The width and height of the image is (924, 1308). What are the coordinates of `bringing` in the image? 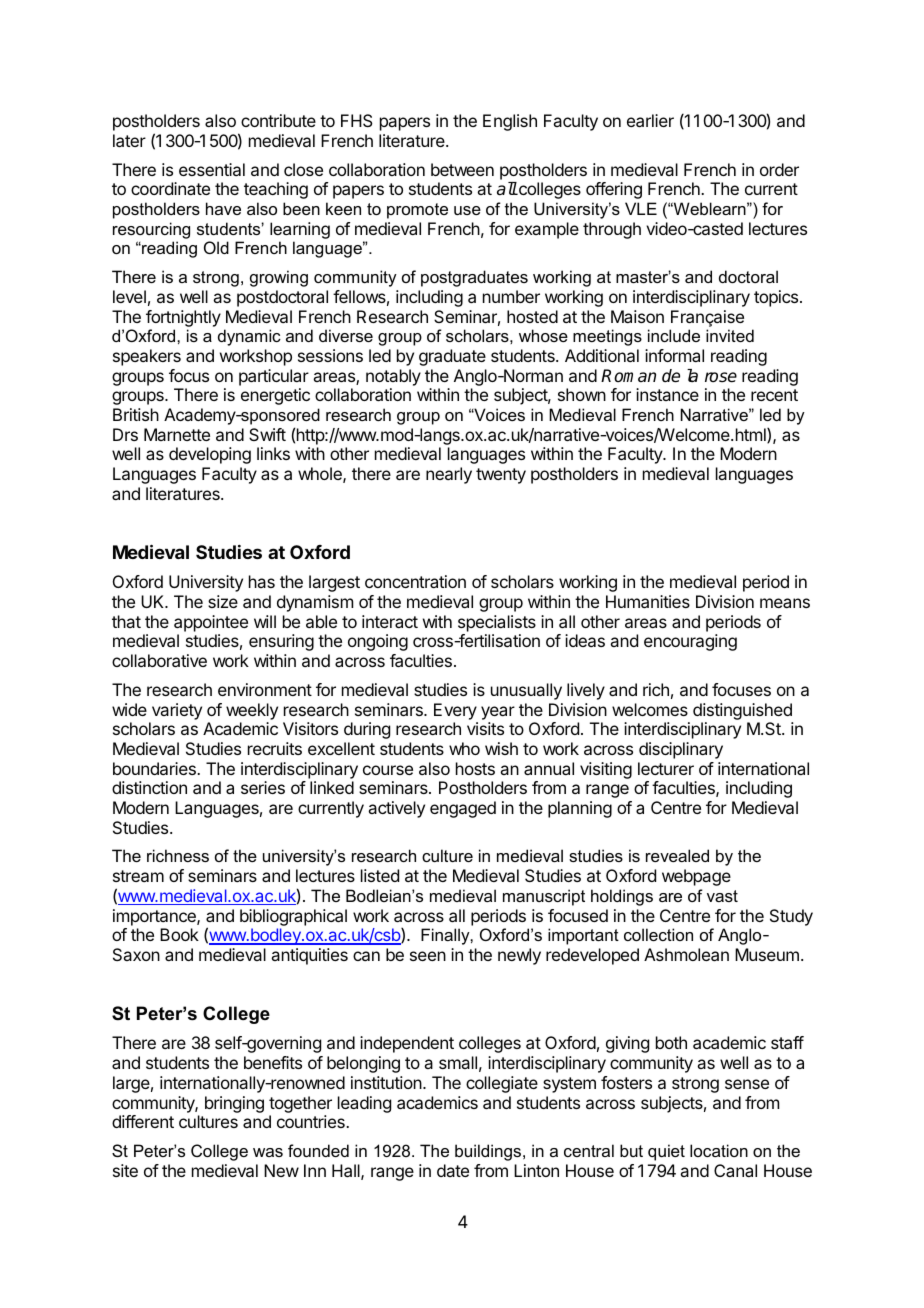 It's located at (234, 1104).
